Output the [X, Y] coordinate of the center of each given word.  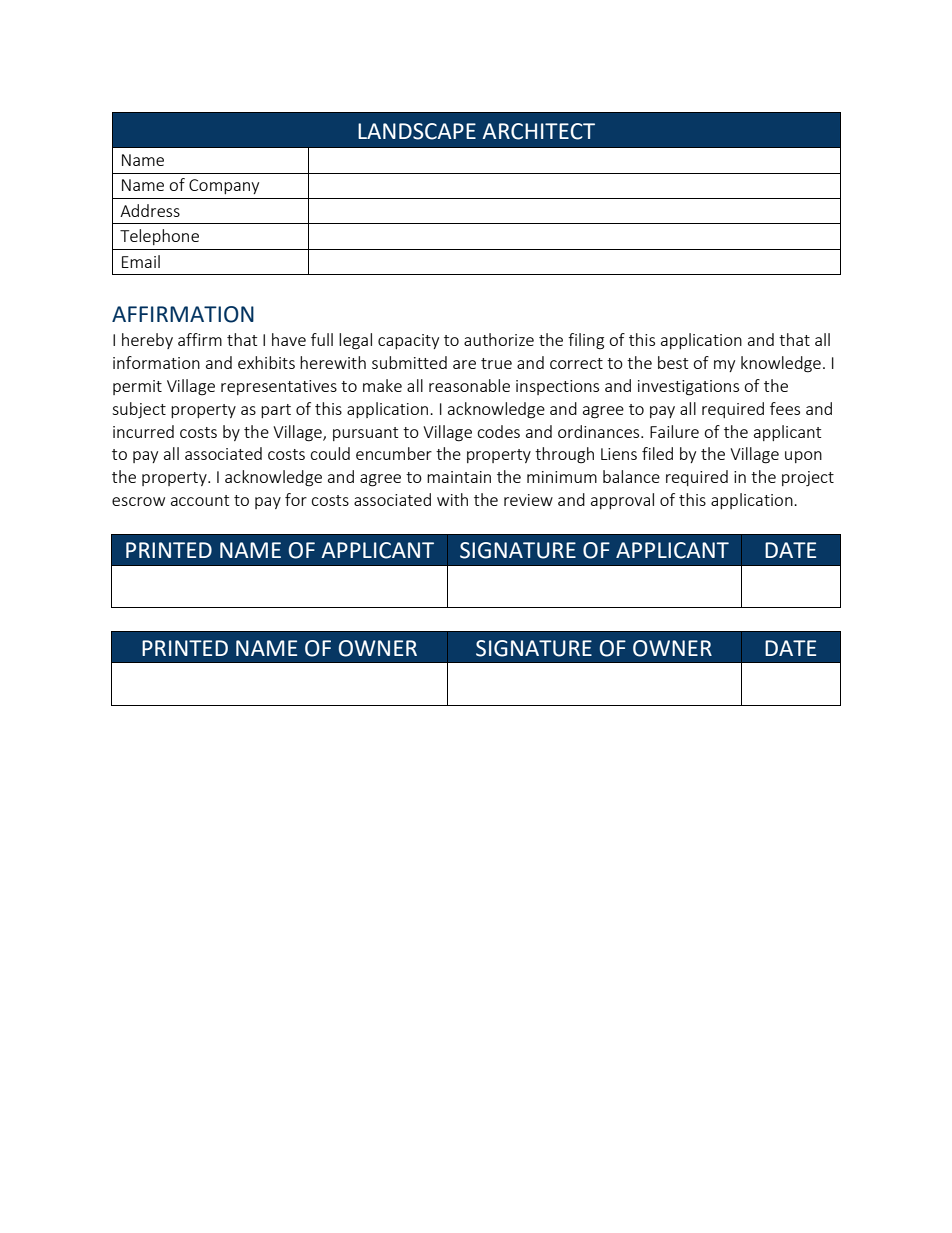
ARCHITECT [538, 131]
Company [224, 186]
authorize [499, 339]
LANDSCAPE [417, 131]
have [289, 339]
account [200, 500]
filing [586, 341]
